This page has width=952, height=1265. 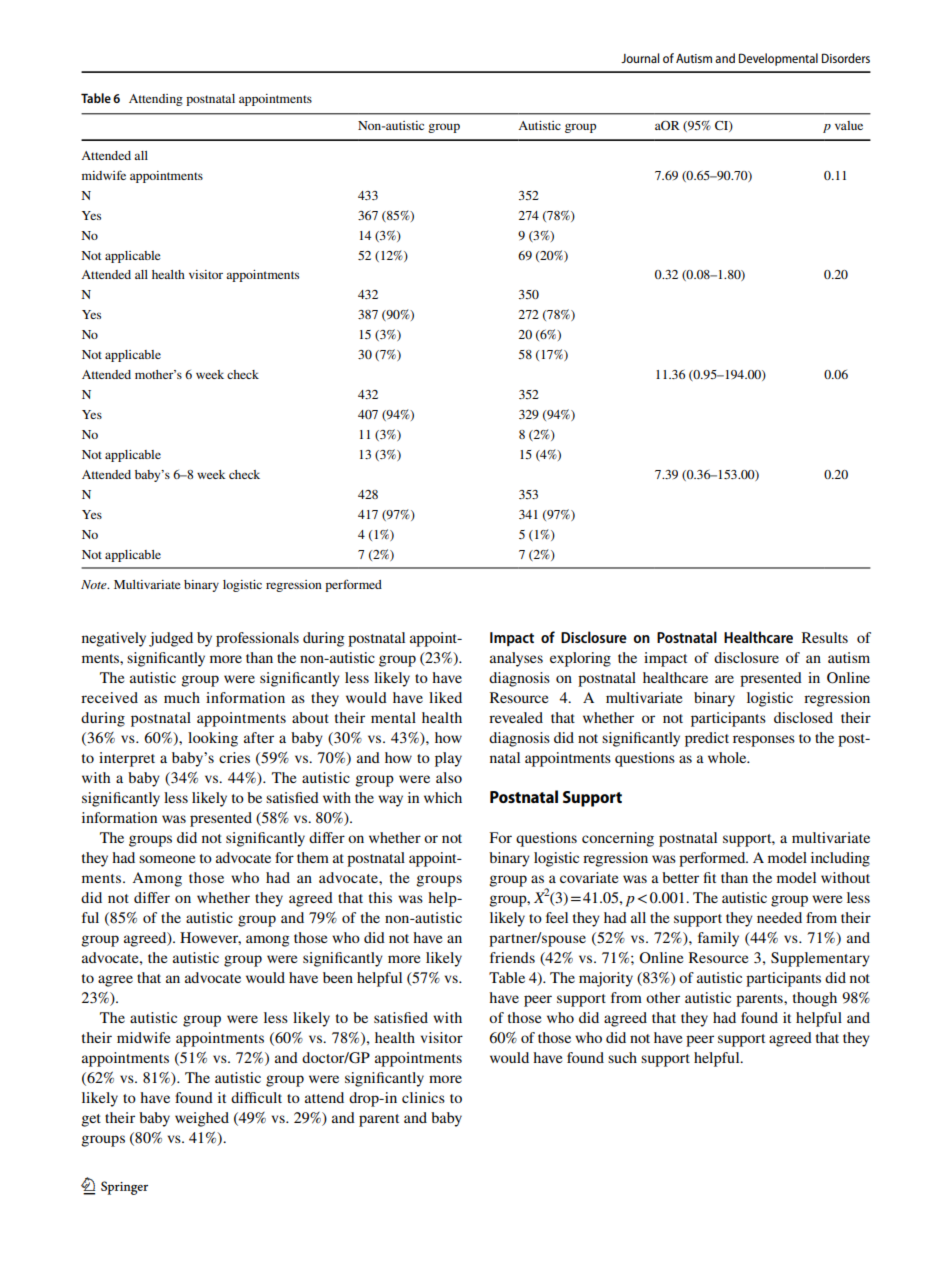 I want to click on Disorders, so click(x=846, y=58).
